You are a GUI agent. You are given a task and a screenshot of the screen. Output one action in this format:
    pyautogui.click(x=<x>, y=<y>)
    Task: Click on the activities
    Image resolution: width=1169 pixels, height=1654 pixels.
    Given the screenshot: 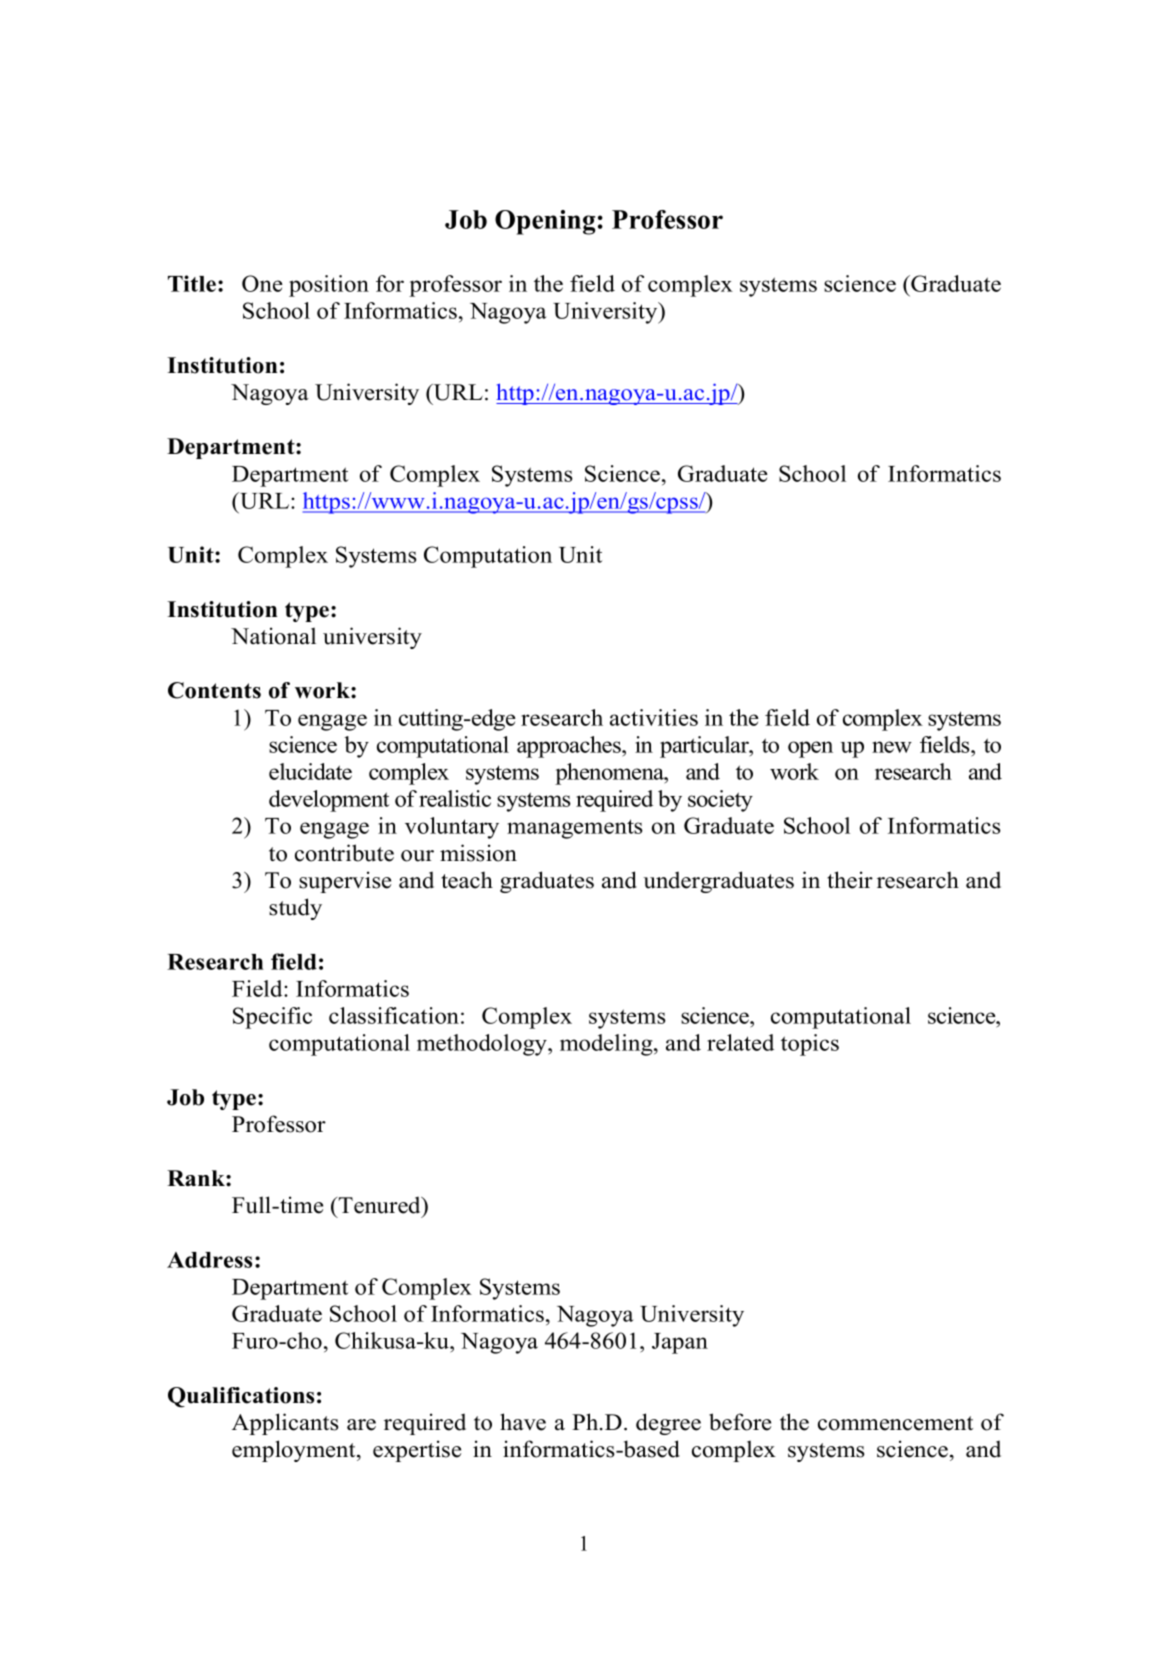 What is the action you would take?
    pyautogui.click(x=654, y=717)
